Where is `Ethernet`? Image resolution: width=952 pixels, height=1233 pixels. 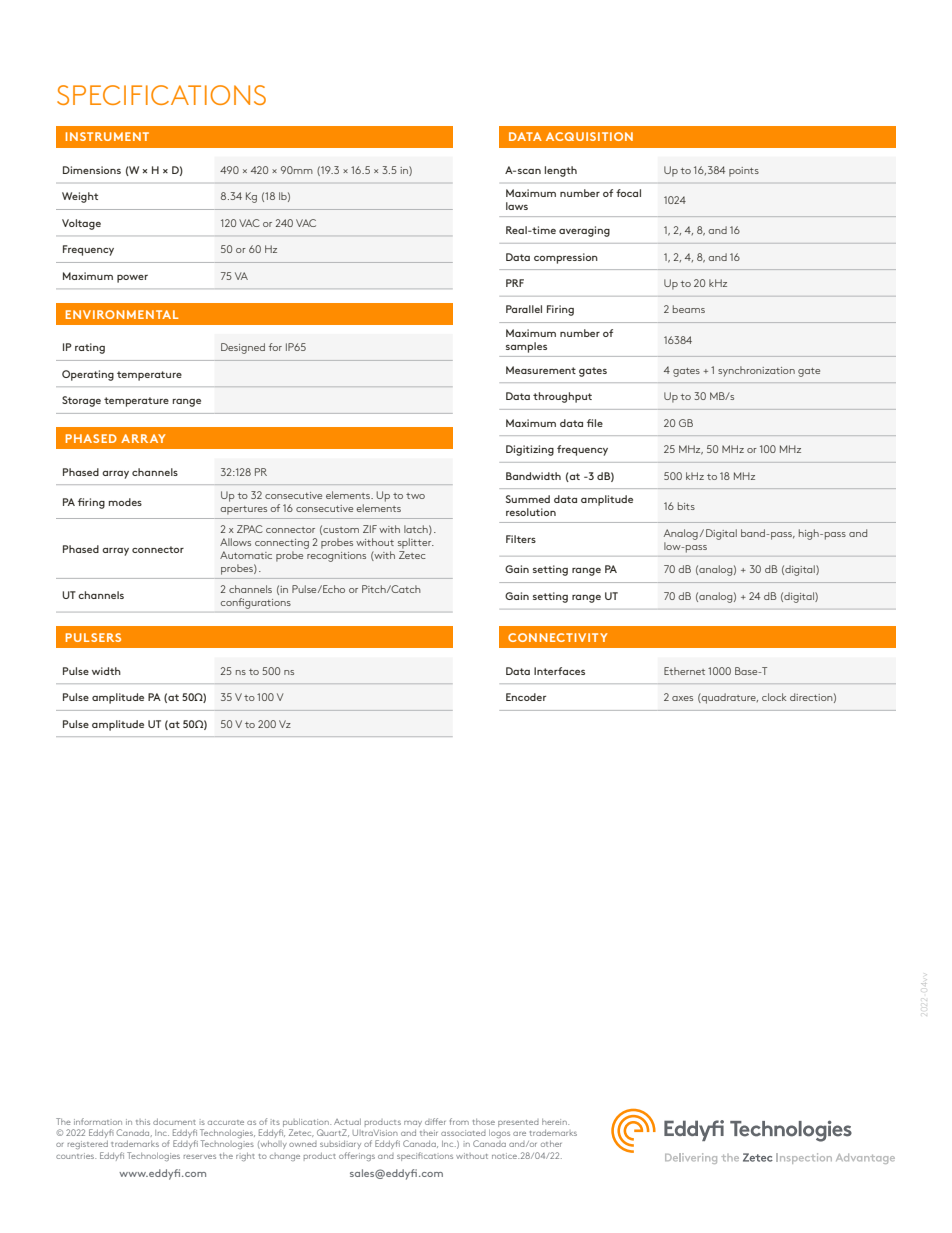 Ethernet is located at coordinates (684, 671).
